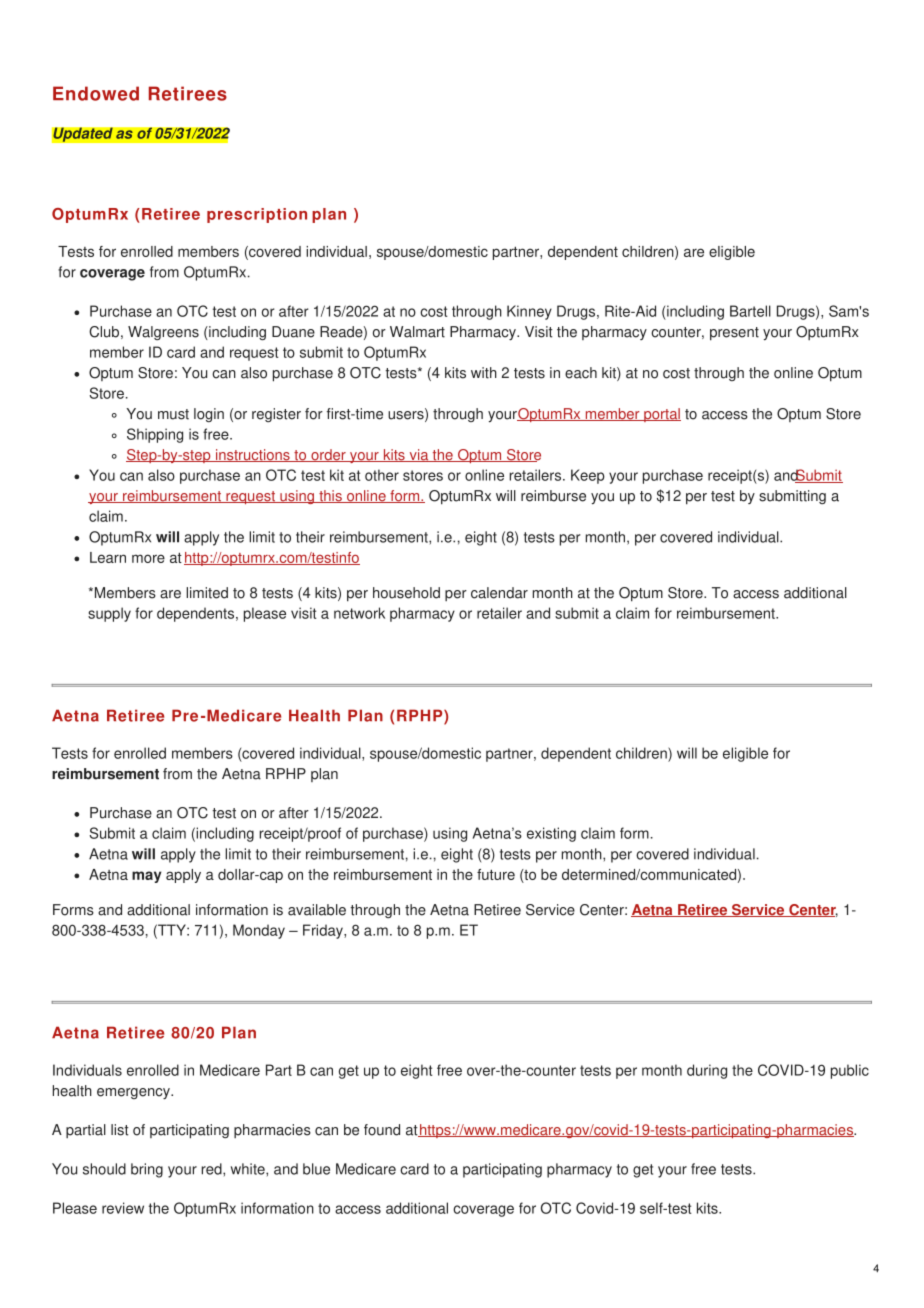 Image resolution: width=924 pixels, height=1308 pixels. What do you see at coordinates (707, 1071) in the page?
I see `during` at bounding box center [707, 1071].
